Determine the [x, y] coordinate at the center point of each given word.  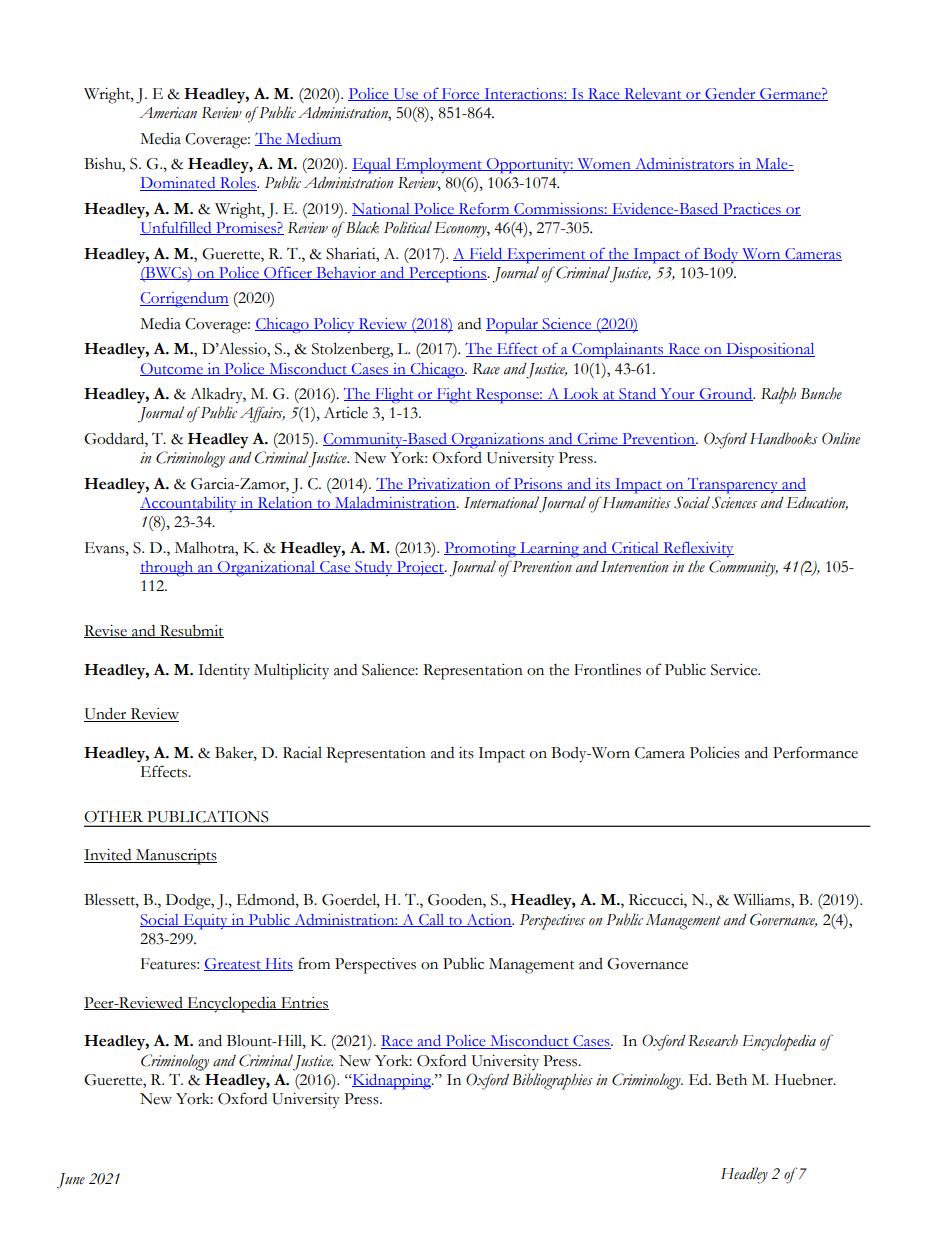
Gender [730, 94]
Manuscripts [175, 857]
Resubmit [191, 631]
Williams [762, 900]
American [168, 113]
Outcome [172, 369]
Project [420, 568]
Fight [454, 396]
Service [735, 670]
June [71, 1181]
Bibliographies [552, 1081]
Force [461, 94]
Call [432, 920]
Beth [731, 1080]
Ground [726, 394]
